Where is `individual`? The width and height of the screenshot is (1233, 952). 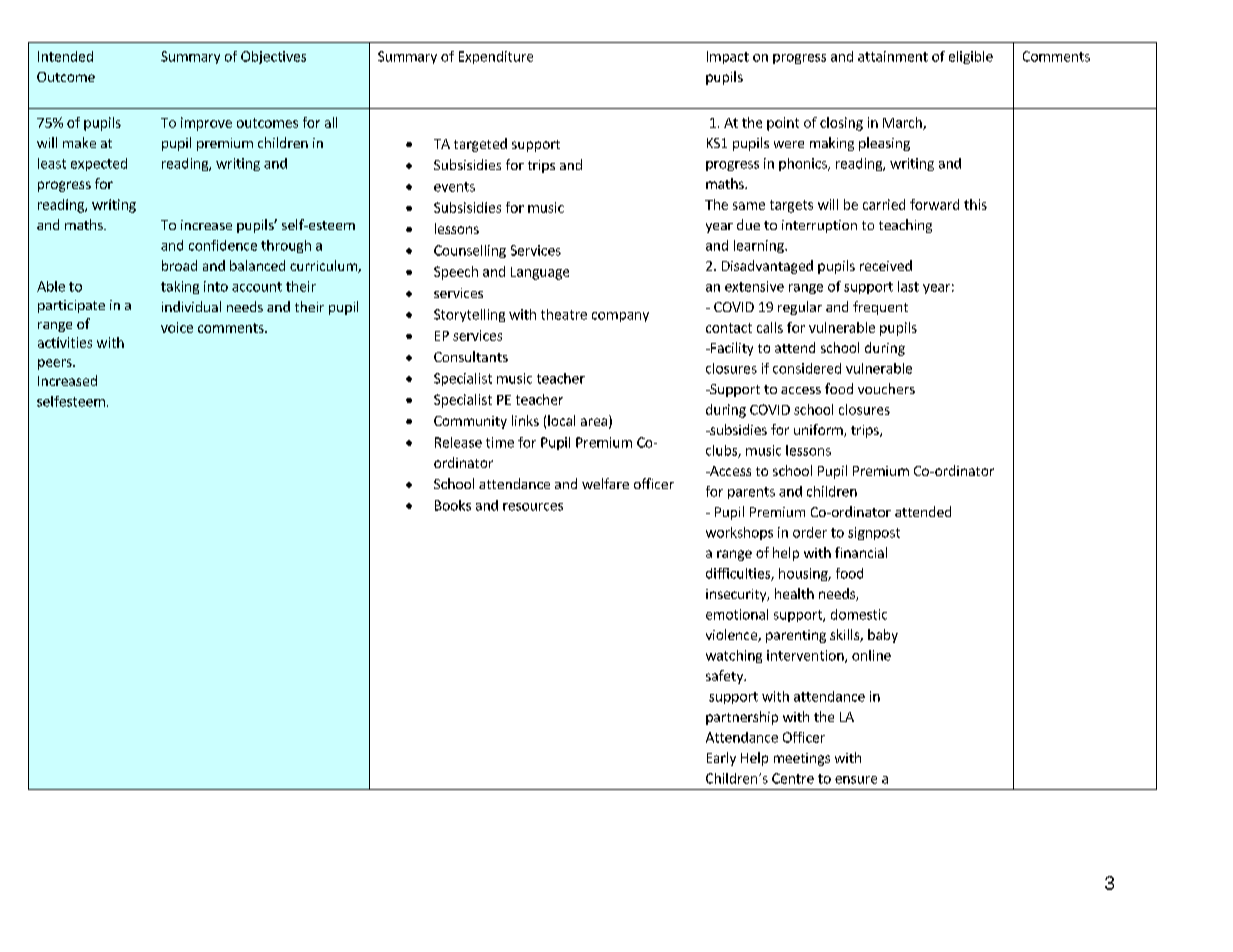 individual is located at coordinates (191, 306).
